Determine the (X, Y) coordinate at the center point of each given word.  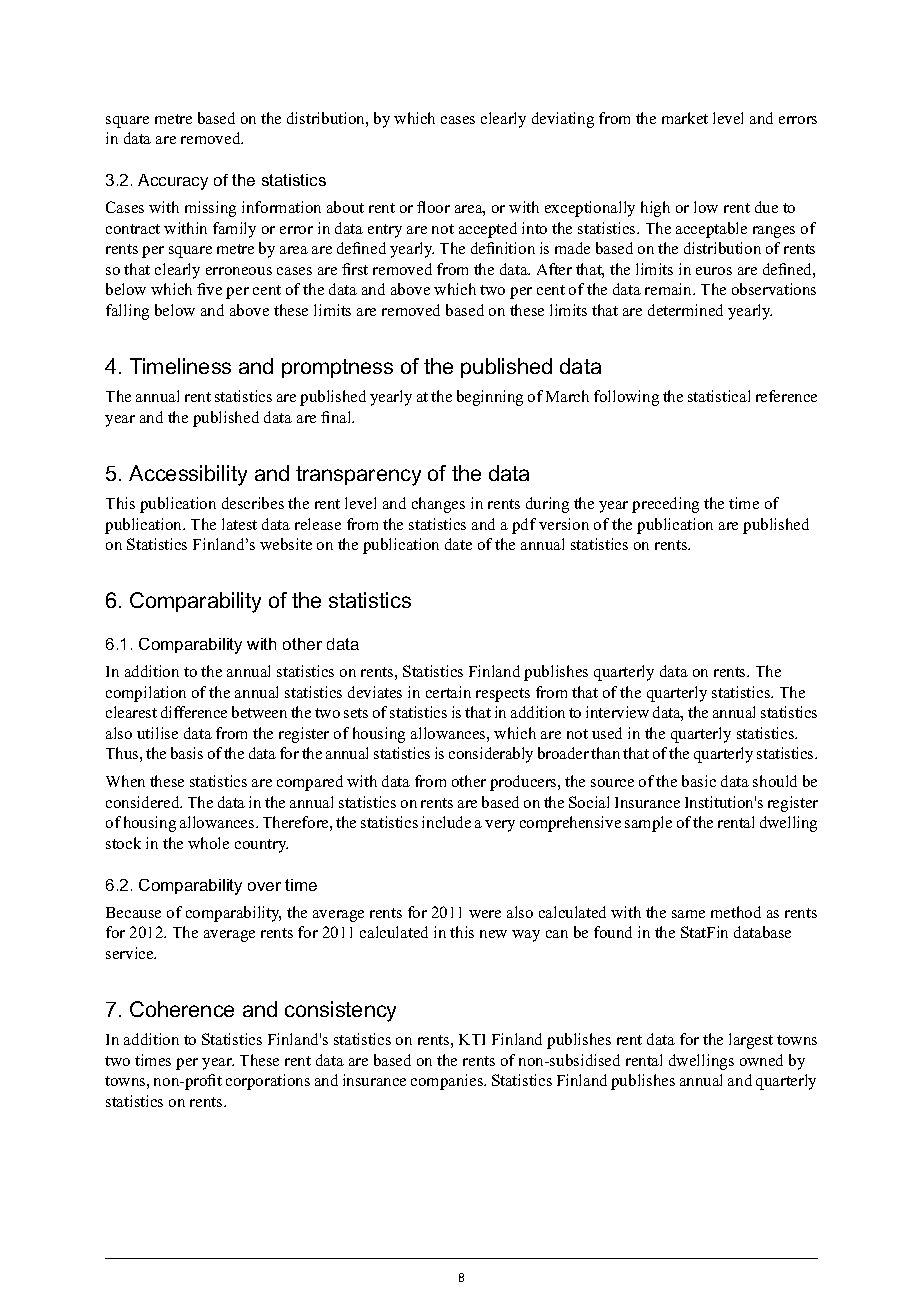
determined (685, 310)
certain (448, 692)
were (485, 914)
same (688, 914)
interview (617, 712)
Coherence (182, 1009)
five (209, 289)
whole (208, 843)
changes (438, 505)
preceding (665, 505)
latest (239, 524)
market (685, 118)
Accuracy (173, 182)
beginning (490, 398)
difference (194, 712)
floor (433, 207)
